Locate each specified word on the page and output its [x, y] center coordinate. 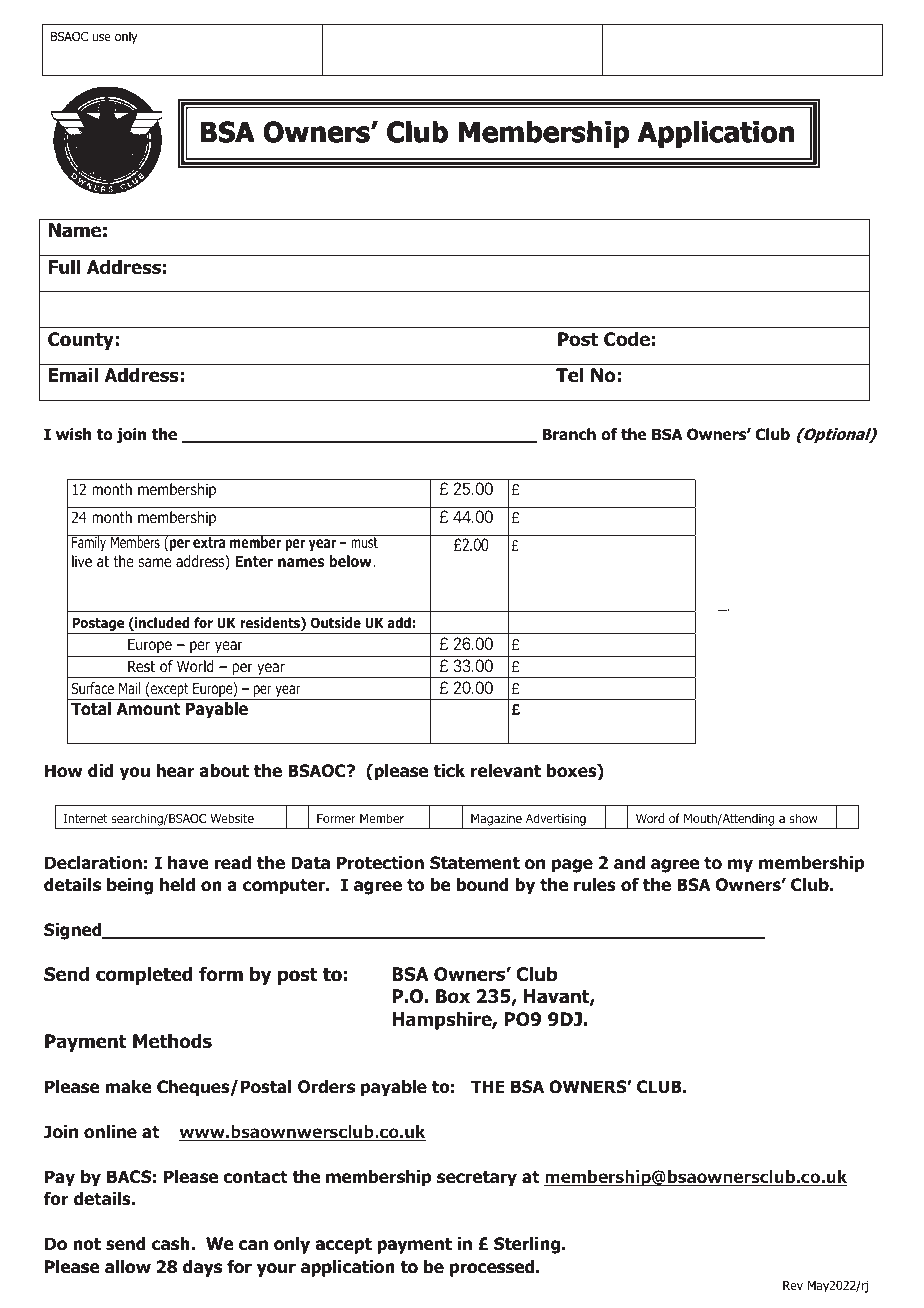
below [351, 561]
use [101, 37]
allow [128, 1267]
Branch [569, 434]
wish [74, 434]
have [188, 863]
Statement [475, 863]
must [364, 541]
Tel [569, 375]
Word [650, 818]
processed [493, 1268]
